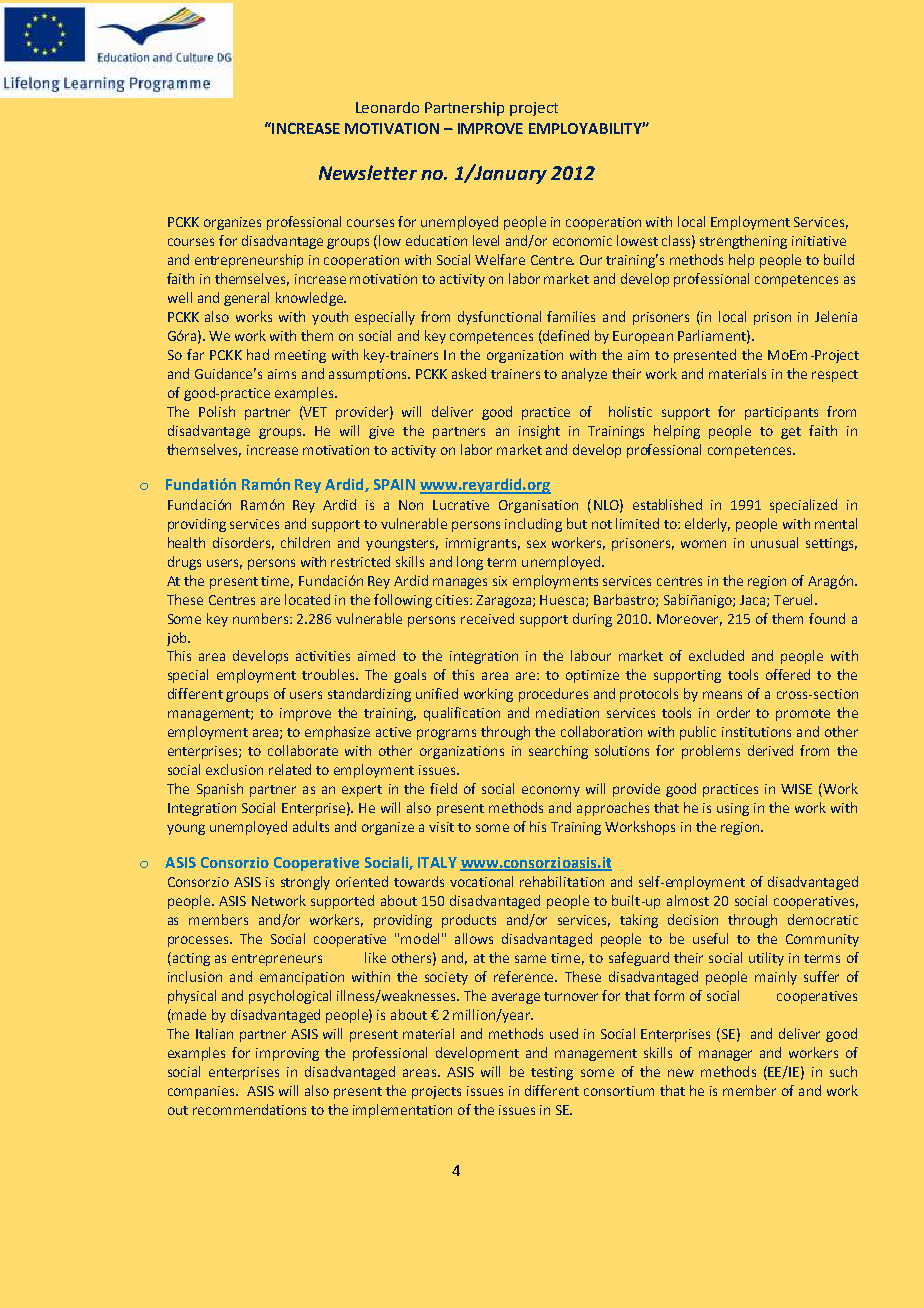 This image has height=1308, width=924. Describe the element at coordinates (487, 618) in the image. I see `received` at that location.
